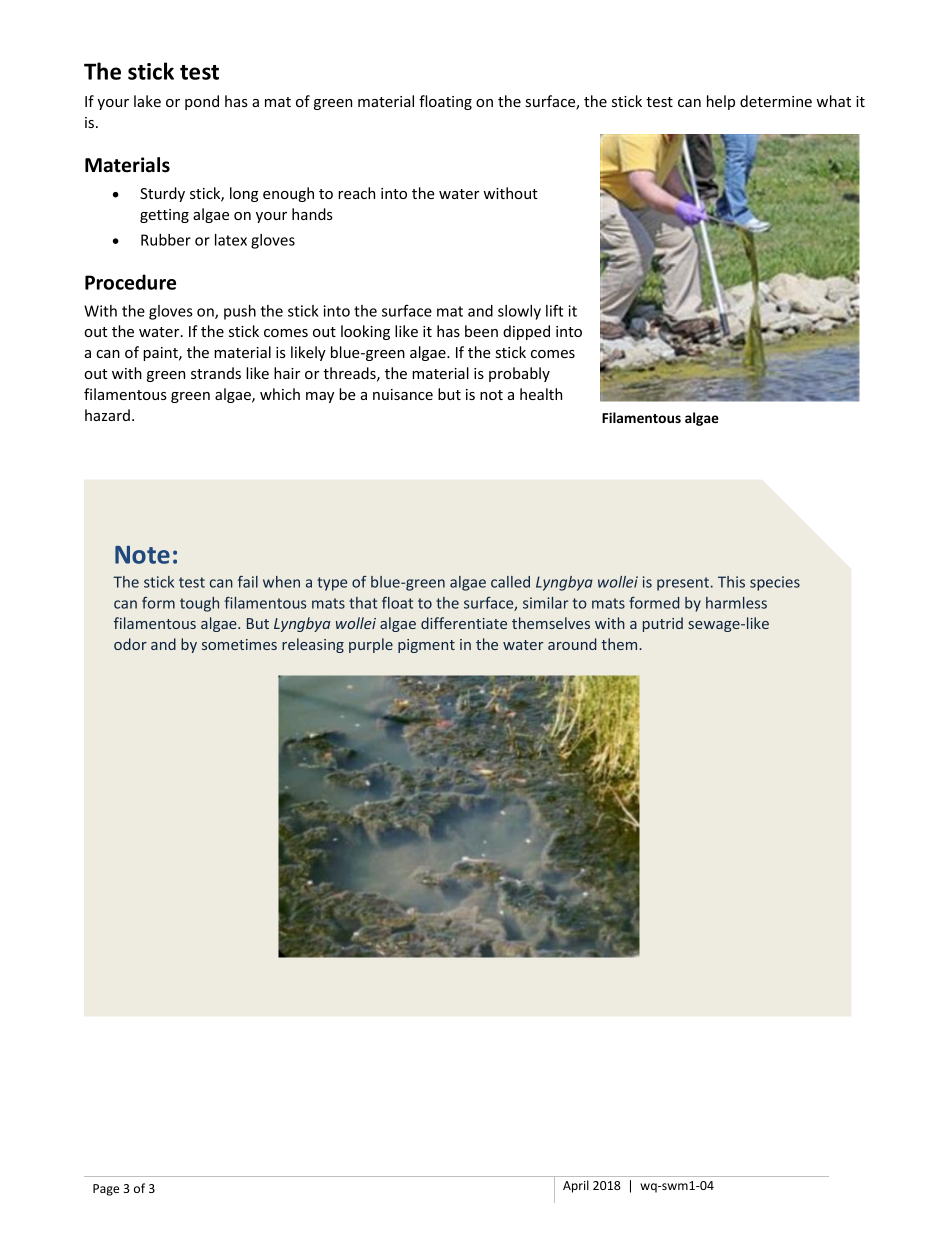 Image resolution: width=952 pixels, height=1233 pixels. I want to click on reach, so click(356, 193).
